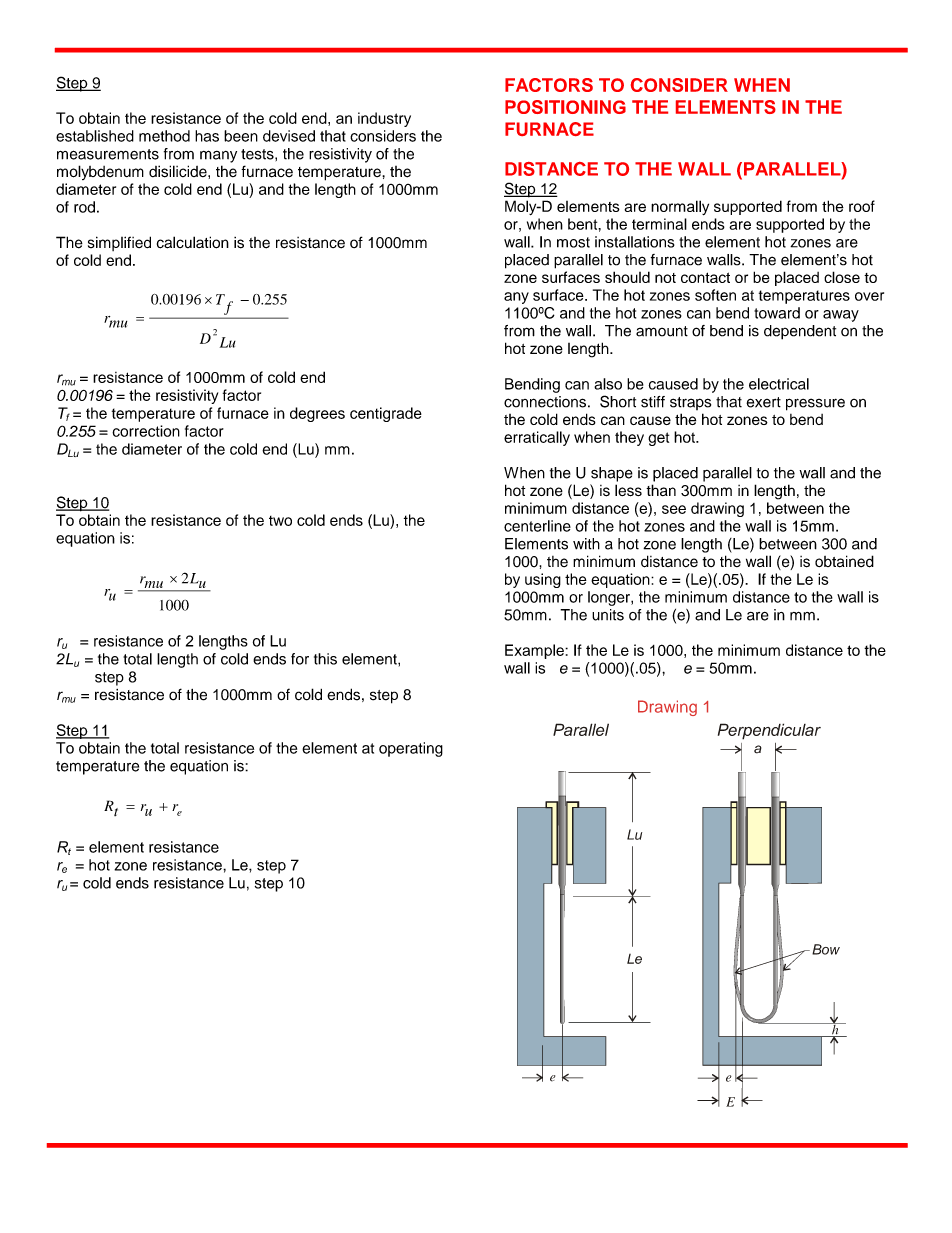  I want to click on operating, so click(411, 749).
